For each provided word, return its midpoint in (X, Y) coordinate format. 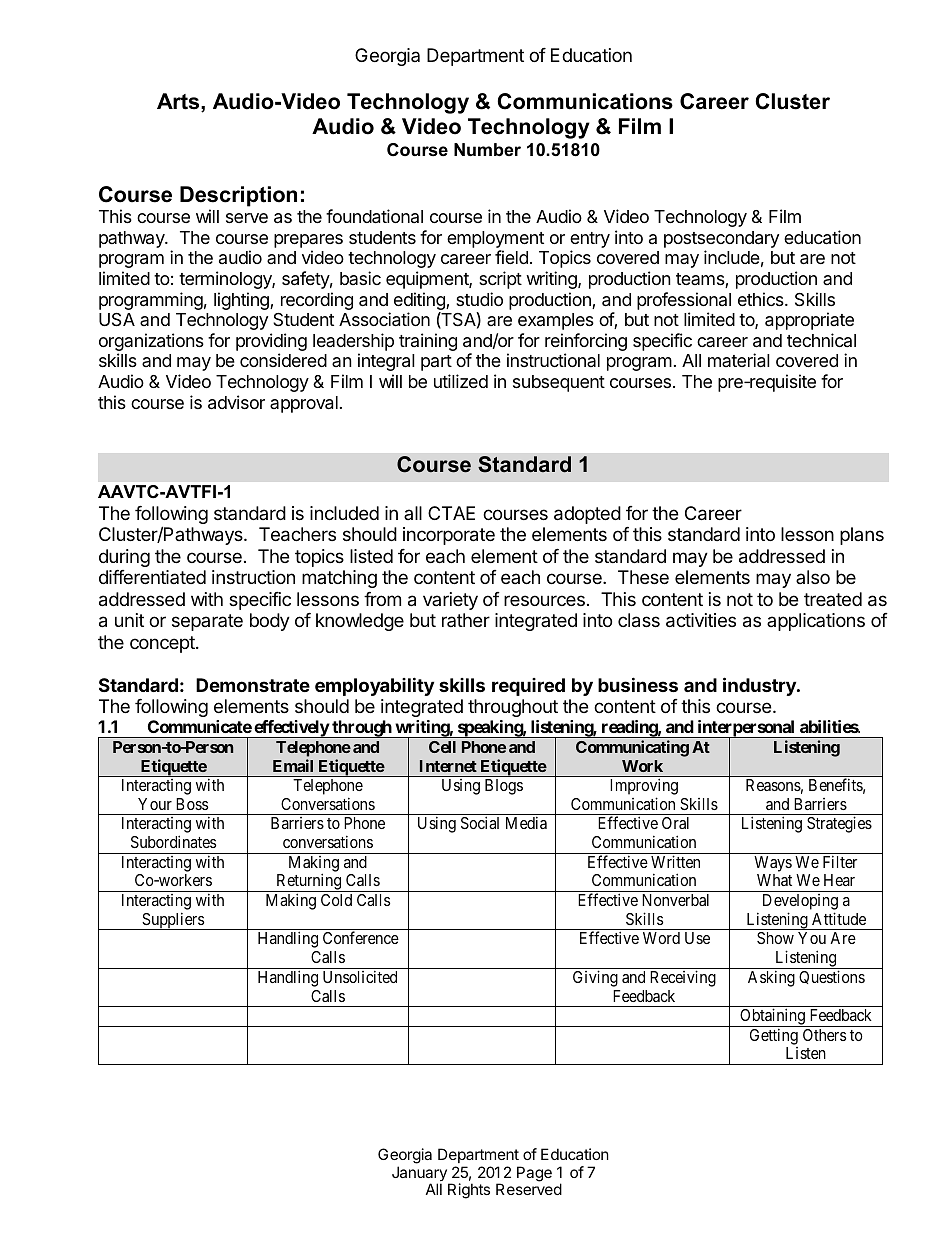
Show (775, 938)
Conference (361, 937)
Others (824, 1035)
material (739, 360)
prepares (308, 241)
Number (487, 150)
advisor (236, 402)
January (420, 1175)
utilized (461, 381)
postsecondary (721, 239)
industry (760, 686)
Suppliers (173, 921)
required (528, 687)
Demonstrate (253, 685)
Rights (469, 1191)
